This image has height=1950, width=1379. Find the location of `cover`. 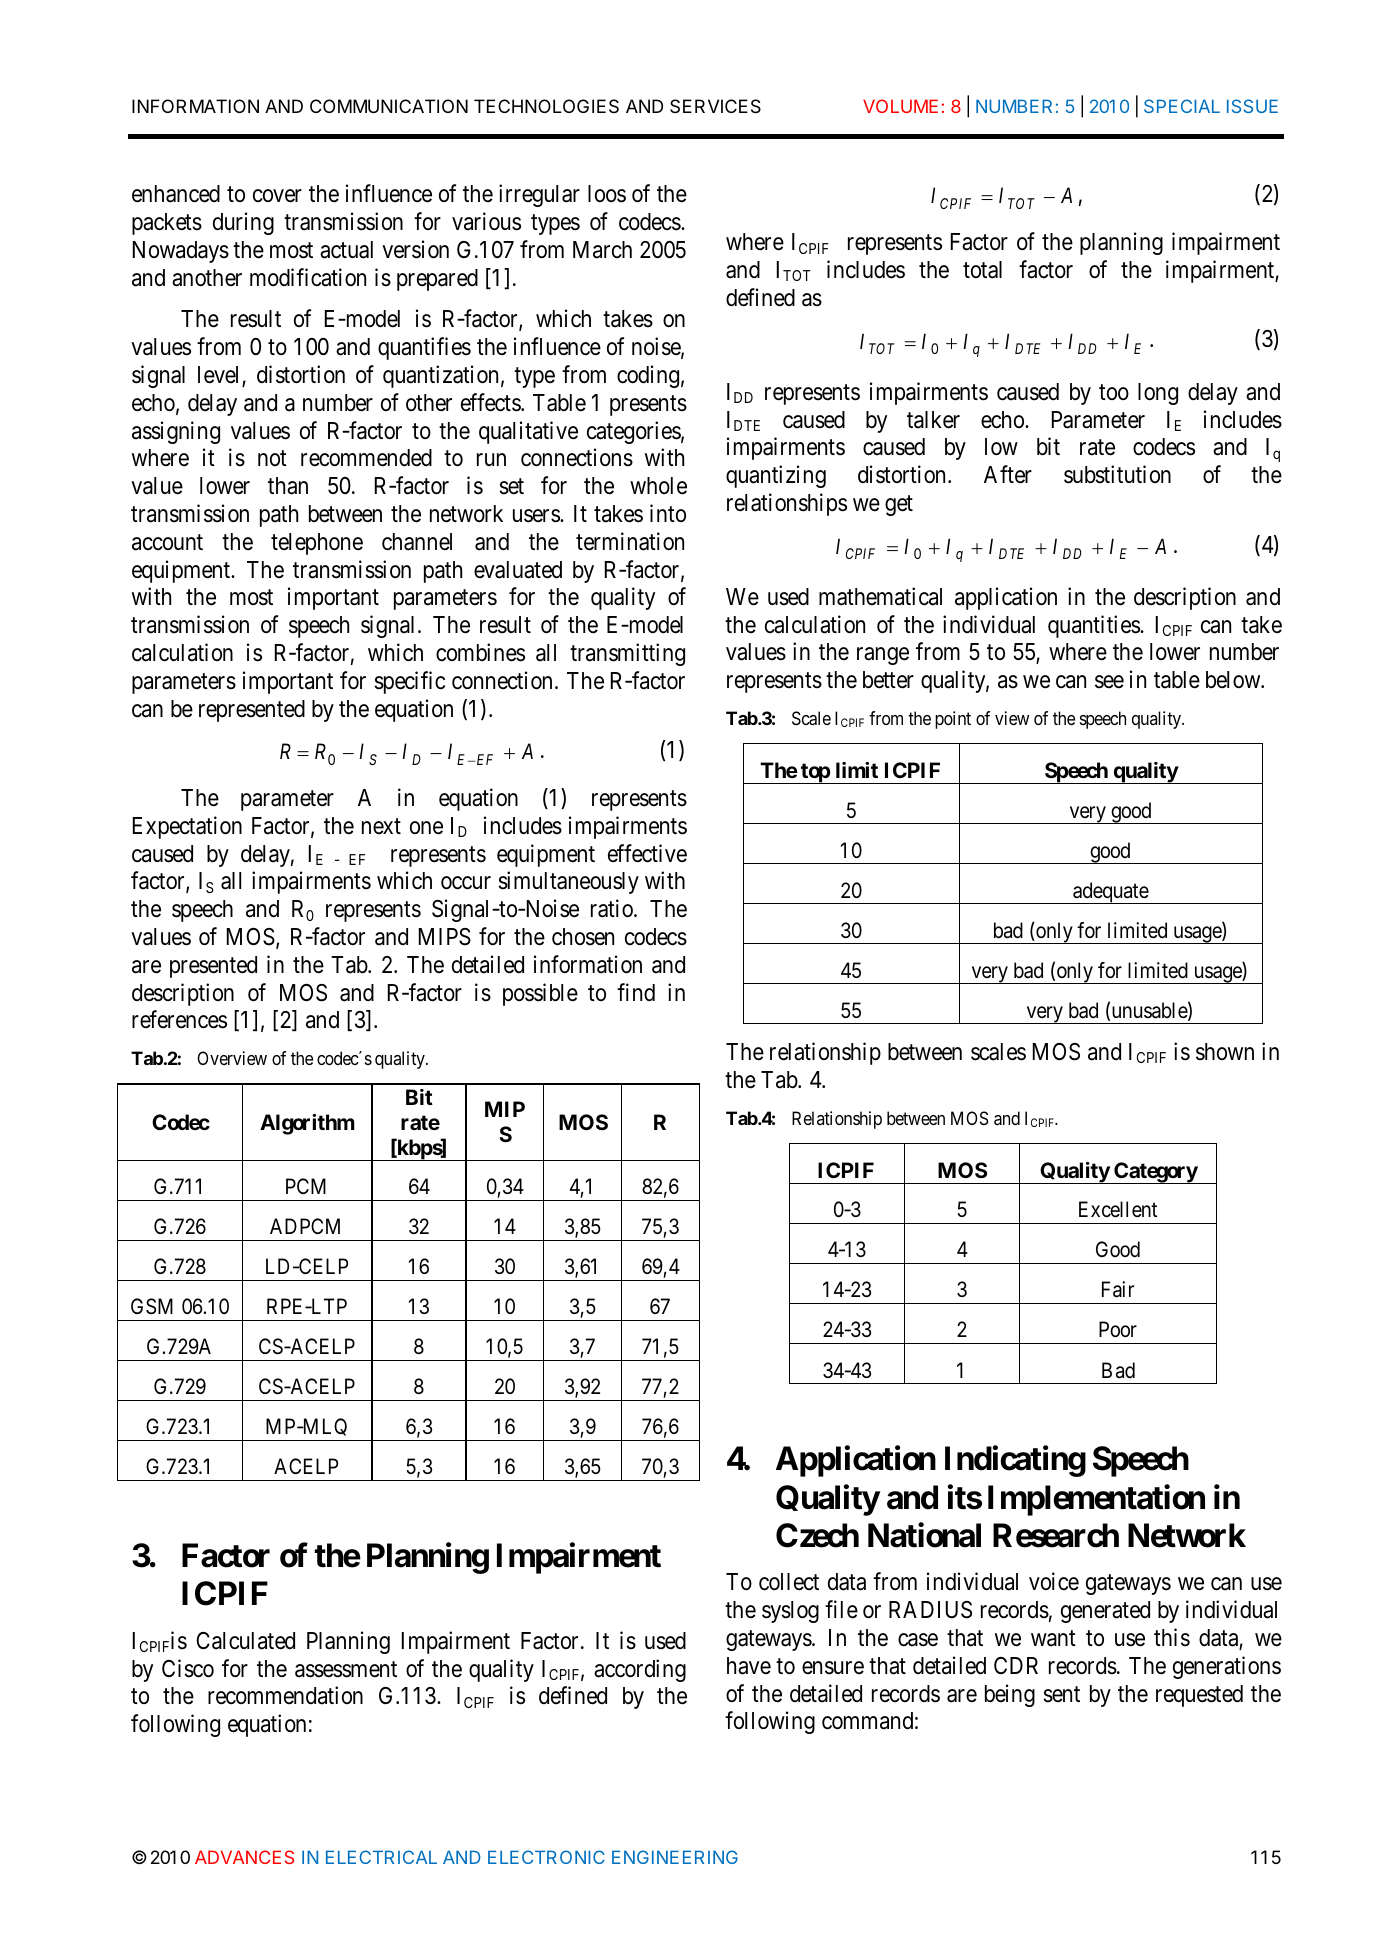

cover is located at coordinates (277, 196).
